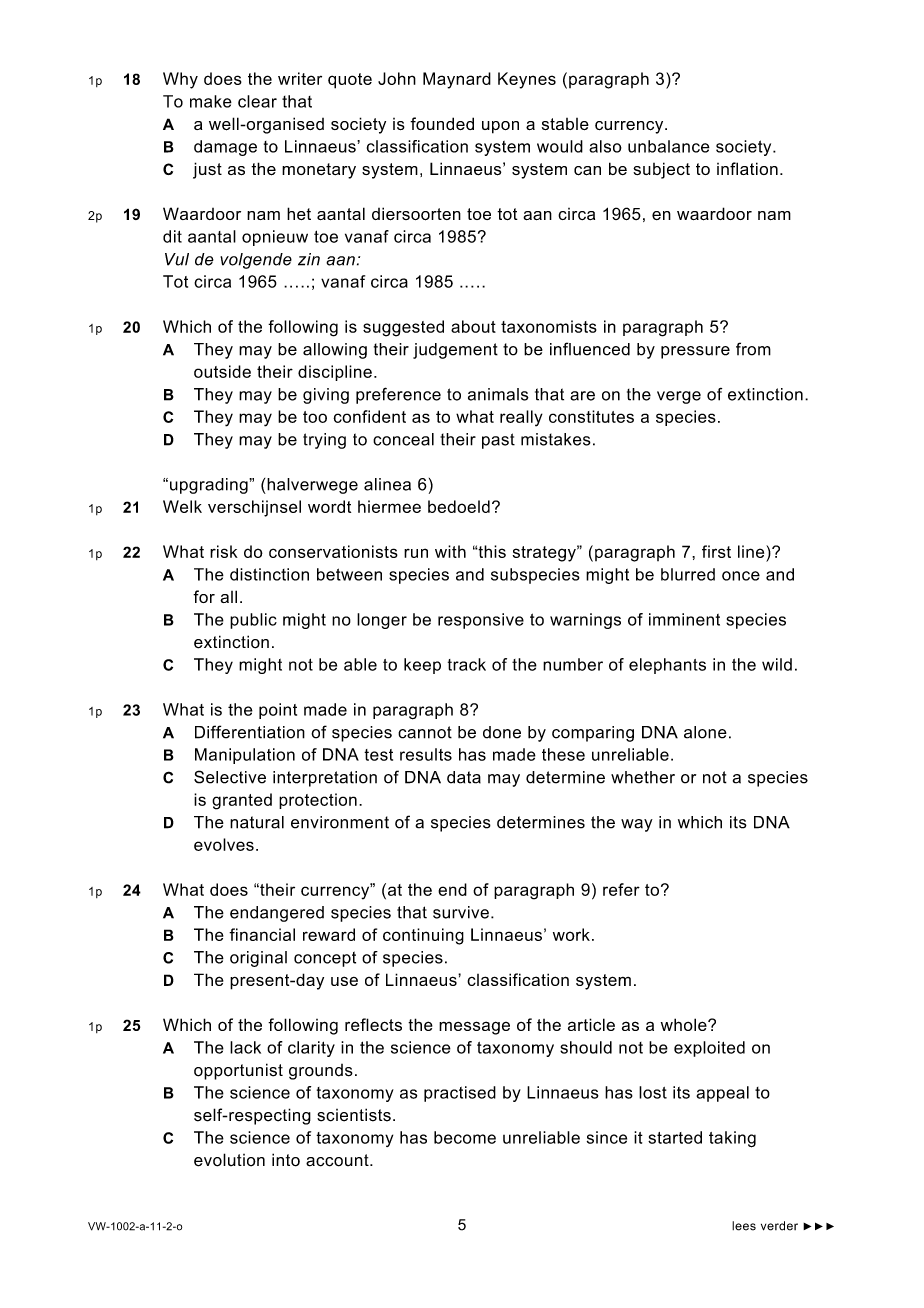  Describe the element at coordinates (245, 756) in the document. I see `Manipulation` at that location.
